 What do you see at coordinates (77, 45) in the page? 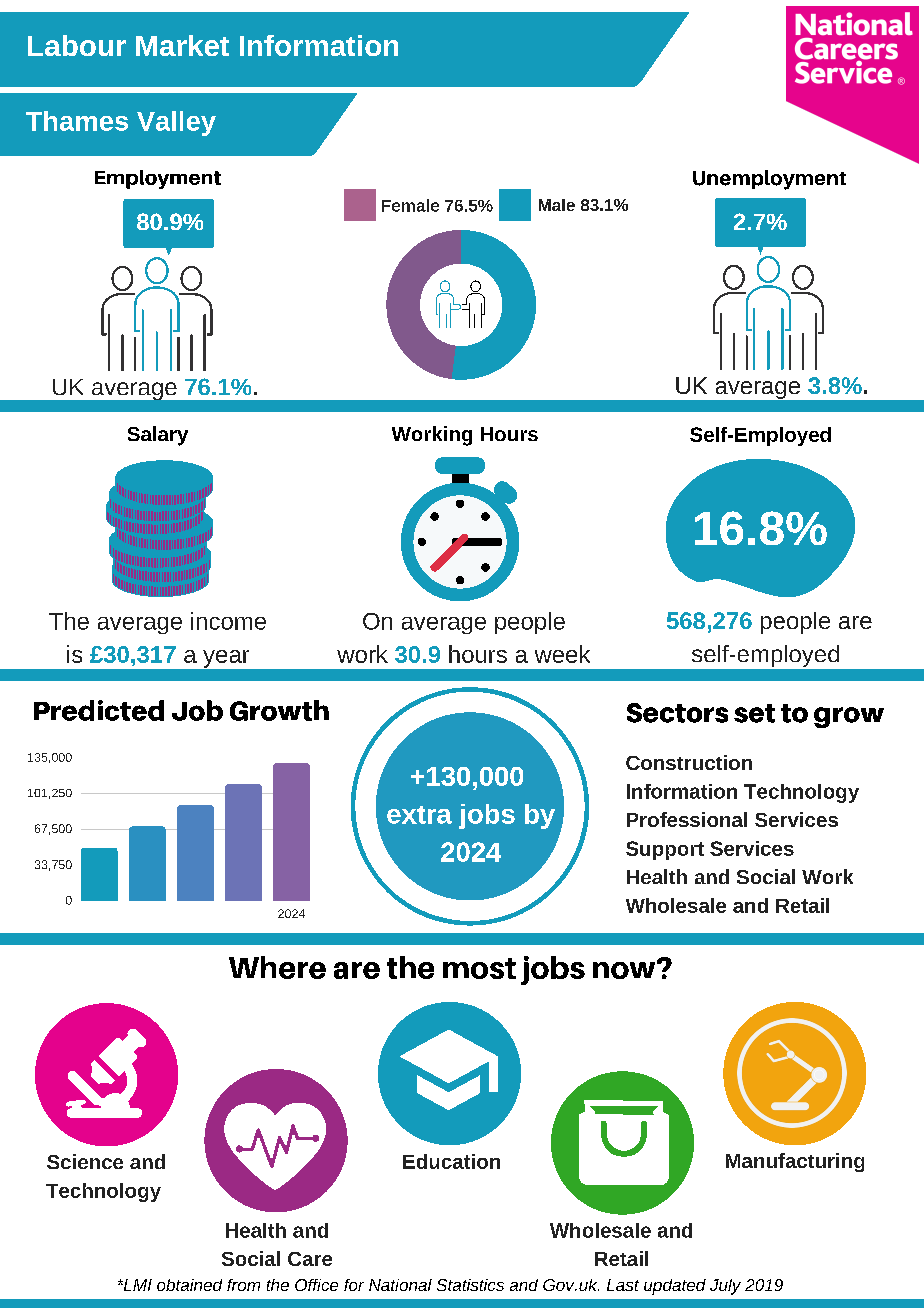
I see `Labour` at bounding box center [77, 45].
